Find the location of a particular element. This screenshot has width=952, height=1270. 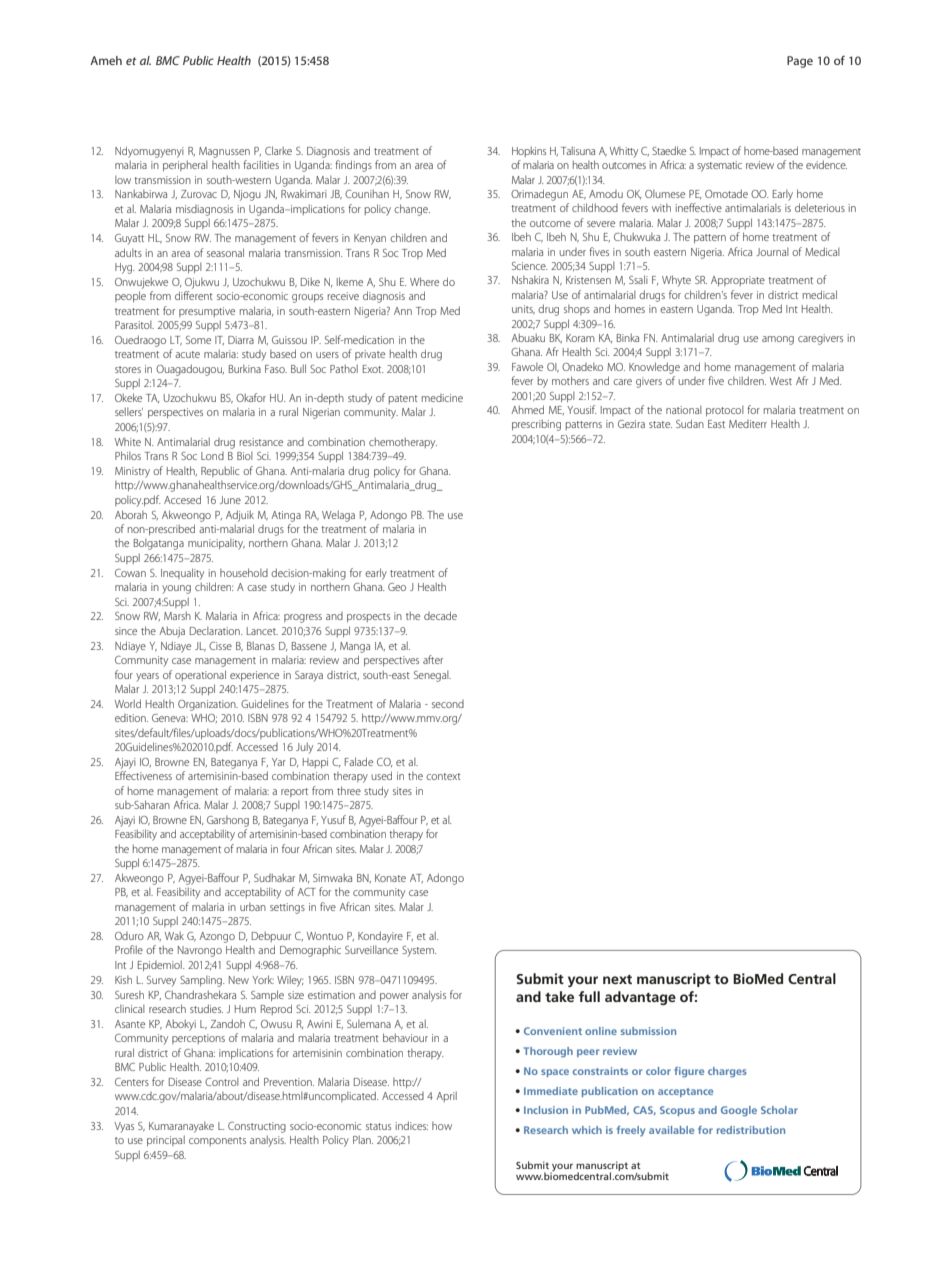

Hopkins is located at coordinates (529, 151).
